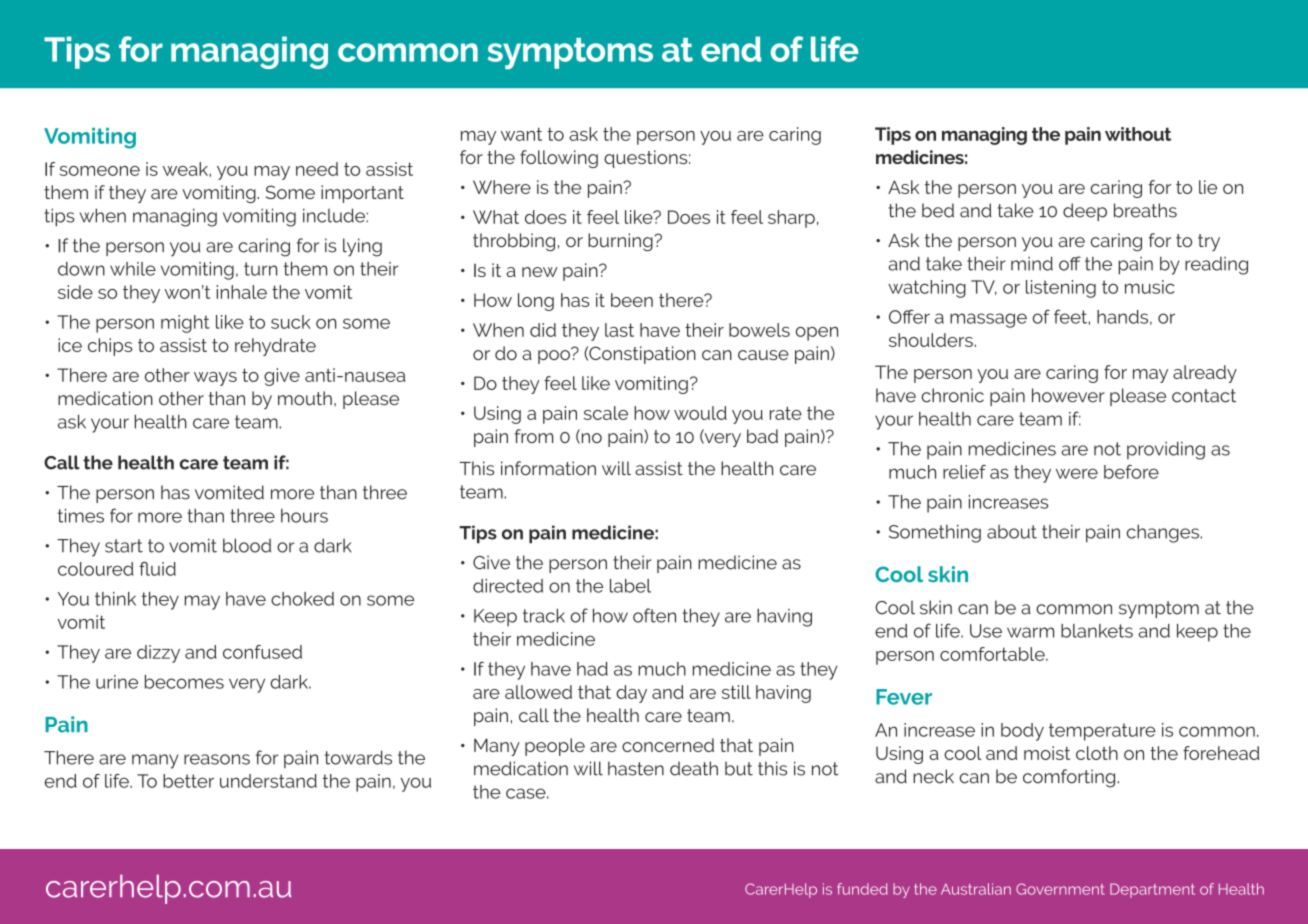  What do you see at coordinates (1068, 395) in the screenshot?
I see `however` at bounding box center [1068, 395].
